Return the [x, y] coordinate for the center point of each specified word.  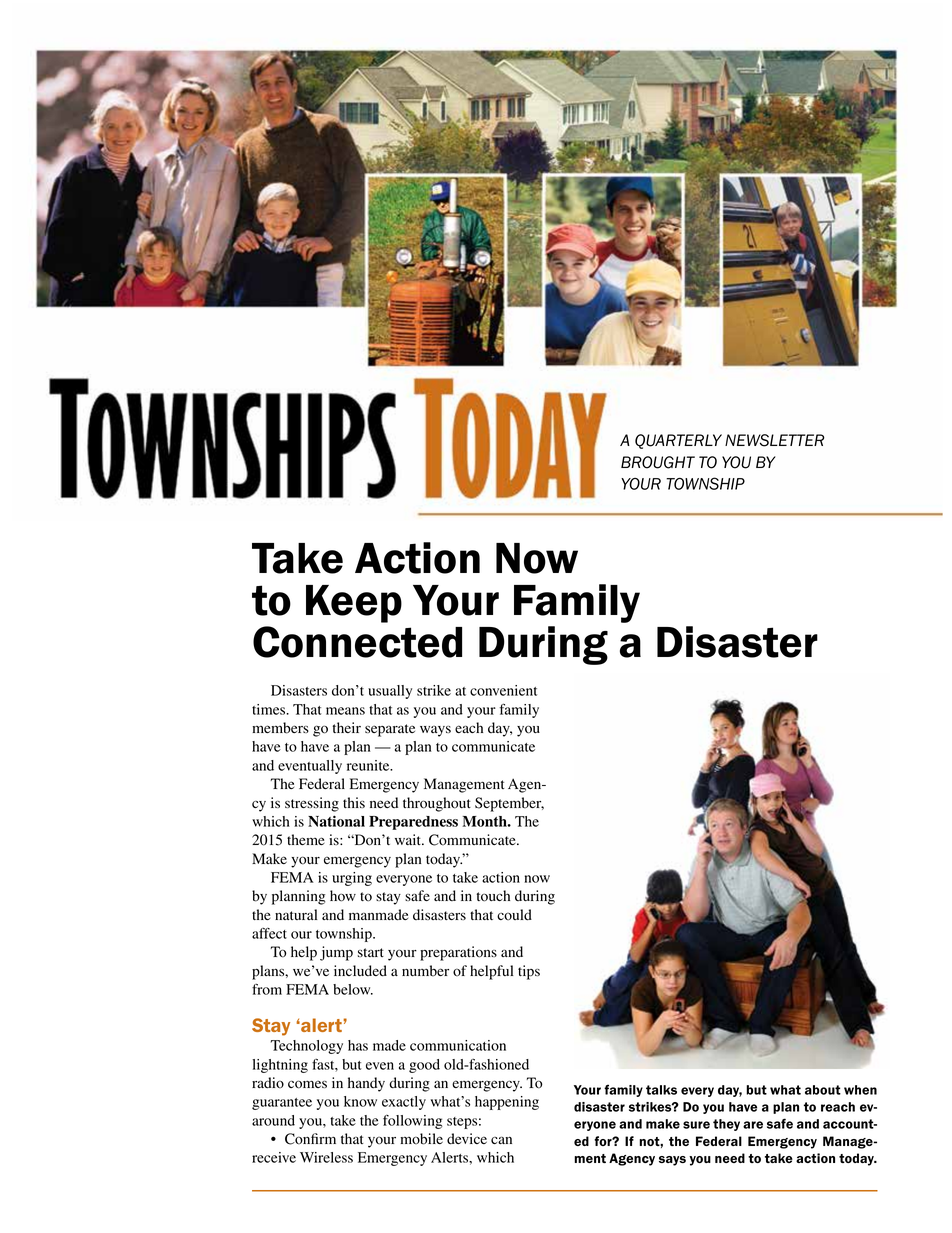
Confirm [310, 1139]
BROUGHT [658, 462]
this [354, 802]
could [514, 915]
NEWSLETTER [775, 440]
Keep [354, 604]
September [509, 804]
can [501, 1140]
